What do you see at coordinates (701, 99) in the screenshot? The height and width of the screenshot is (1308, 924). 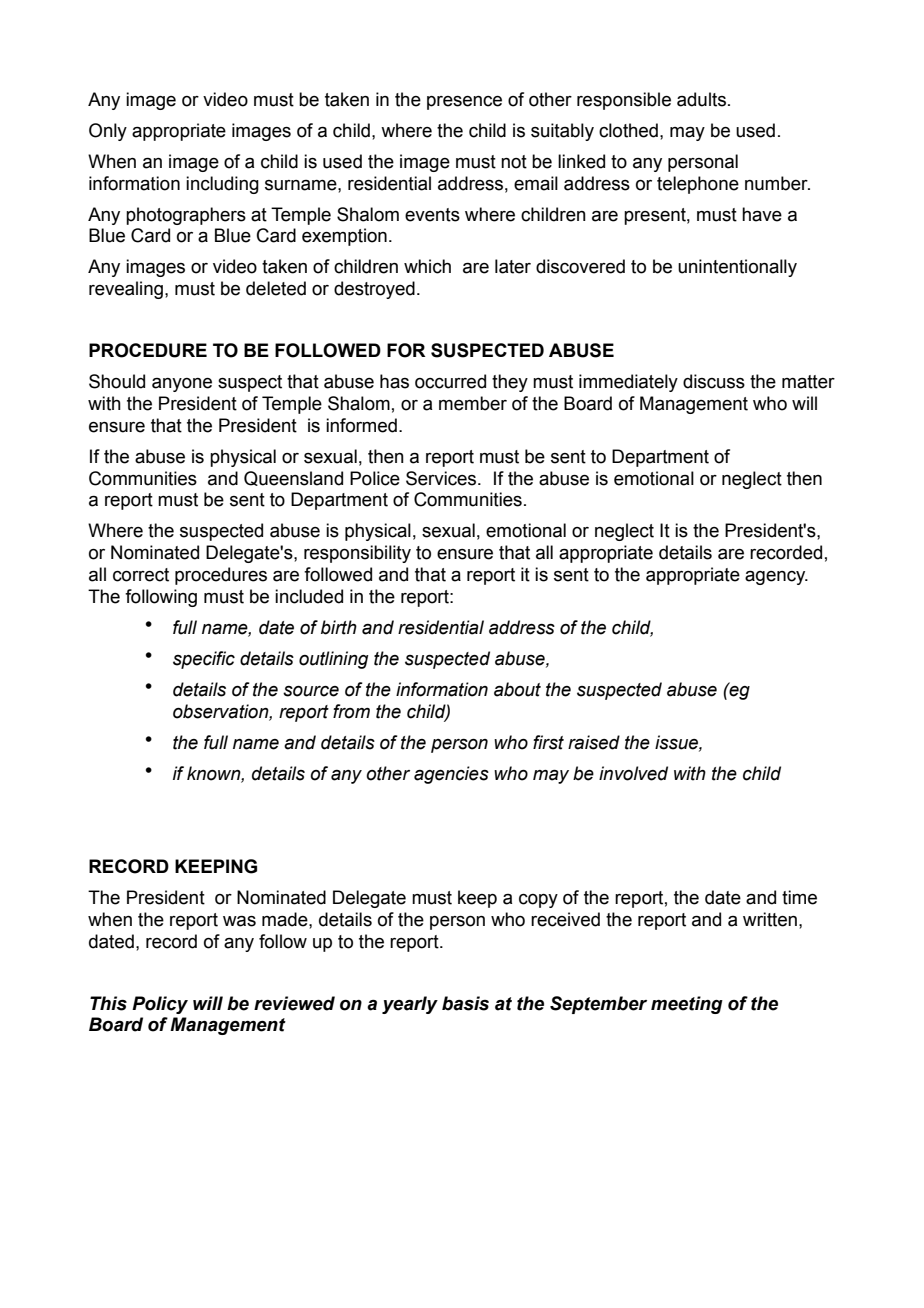 I see `adults` at bounding box center [701, 99].
